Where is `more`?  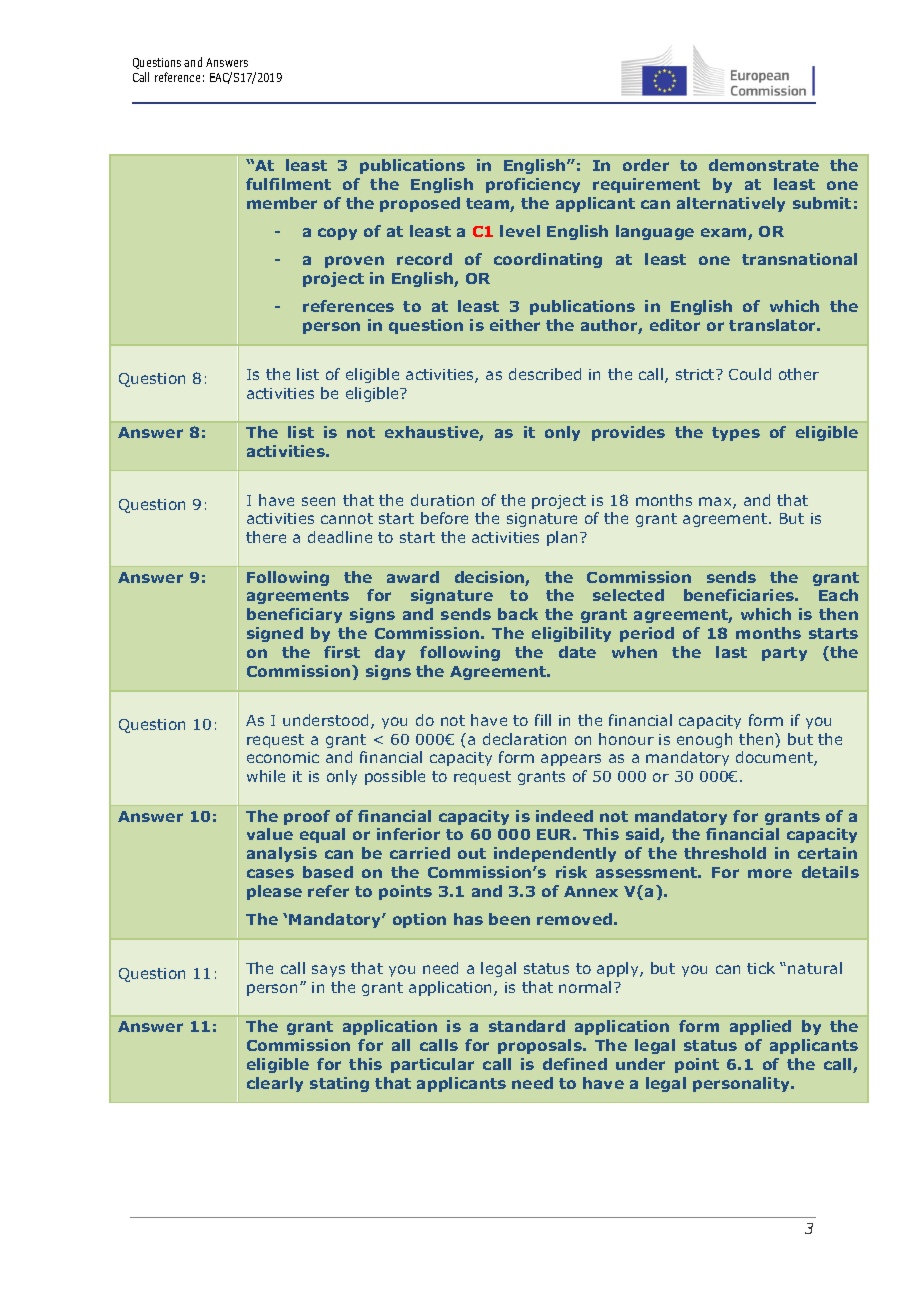 more is located at coordinates (770, 873).
